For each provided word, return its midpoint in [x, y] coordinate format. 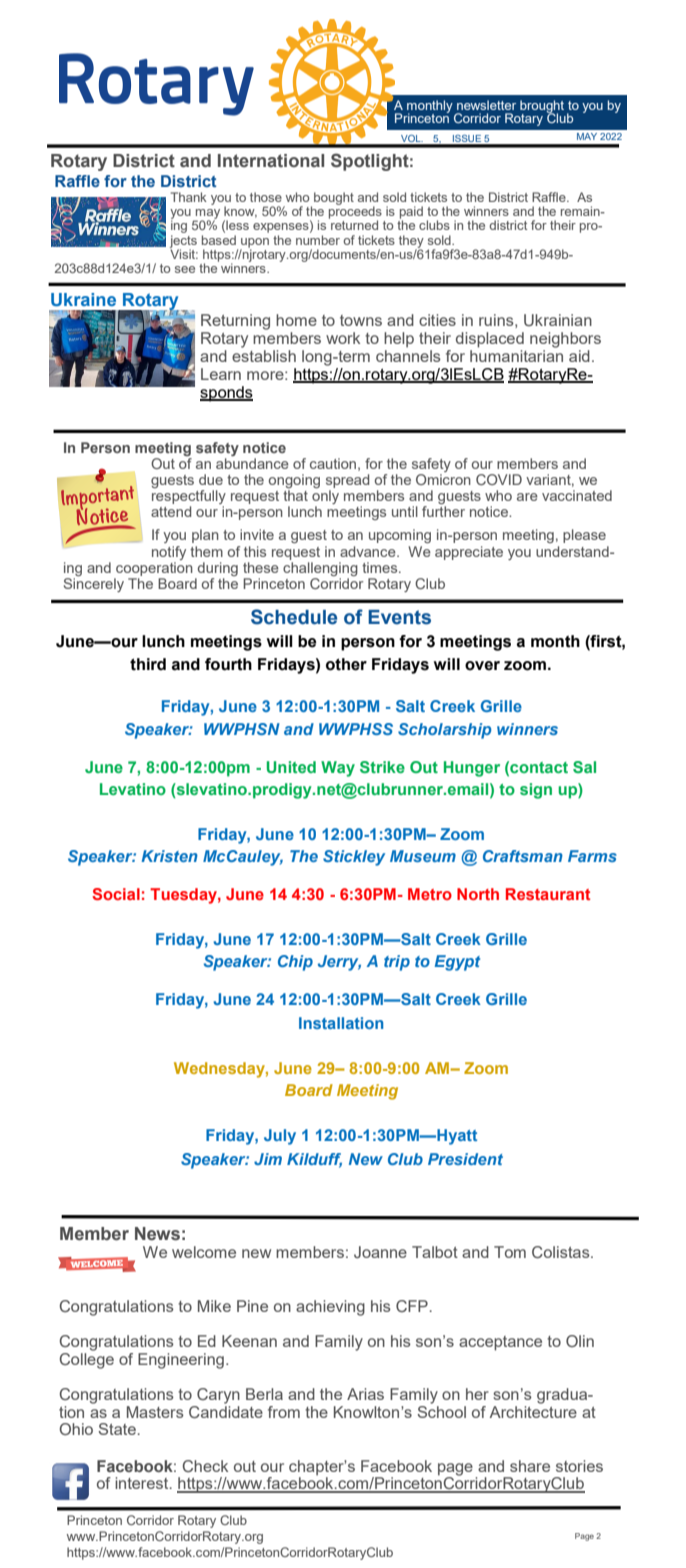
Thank [189, 197]
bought [334, 198]
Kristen [169, 856]
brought [542, 107]
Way [338, 769]
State [118, 1429]
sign [536, 791]
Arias [365, 1394]
